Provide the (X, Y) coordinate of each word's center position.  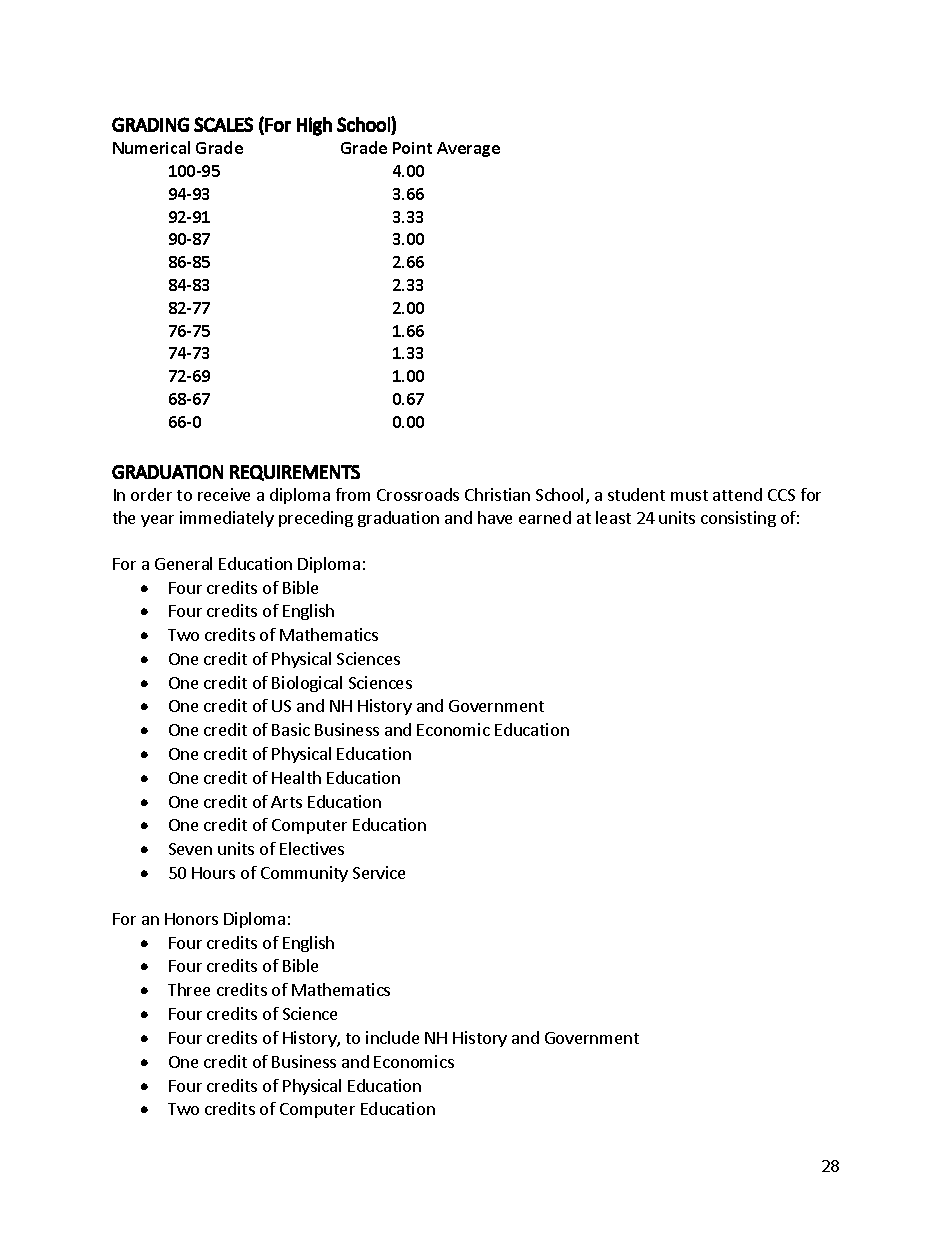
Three (189, 989)
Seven (190, 849)
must (689, 495)
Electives (312, 848)
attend (737, 494)
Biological (307, 684)
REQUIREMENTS (295, 473)
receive (224, 494)
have (495, 517)
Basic (291, 729)
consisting (738, 519)
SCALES (223, 124)
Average (468, 149)
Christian (497, 494)
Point (412, 148)
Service (379, 872)
